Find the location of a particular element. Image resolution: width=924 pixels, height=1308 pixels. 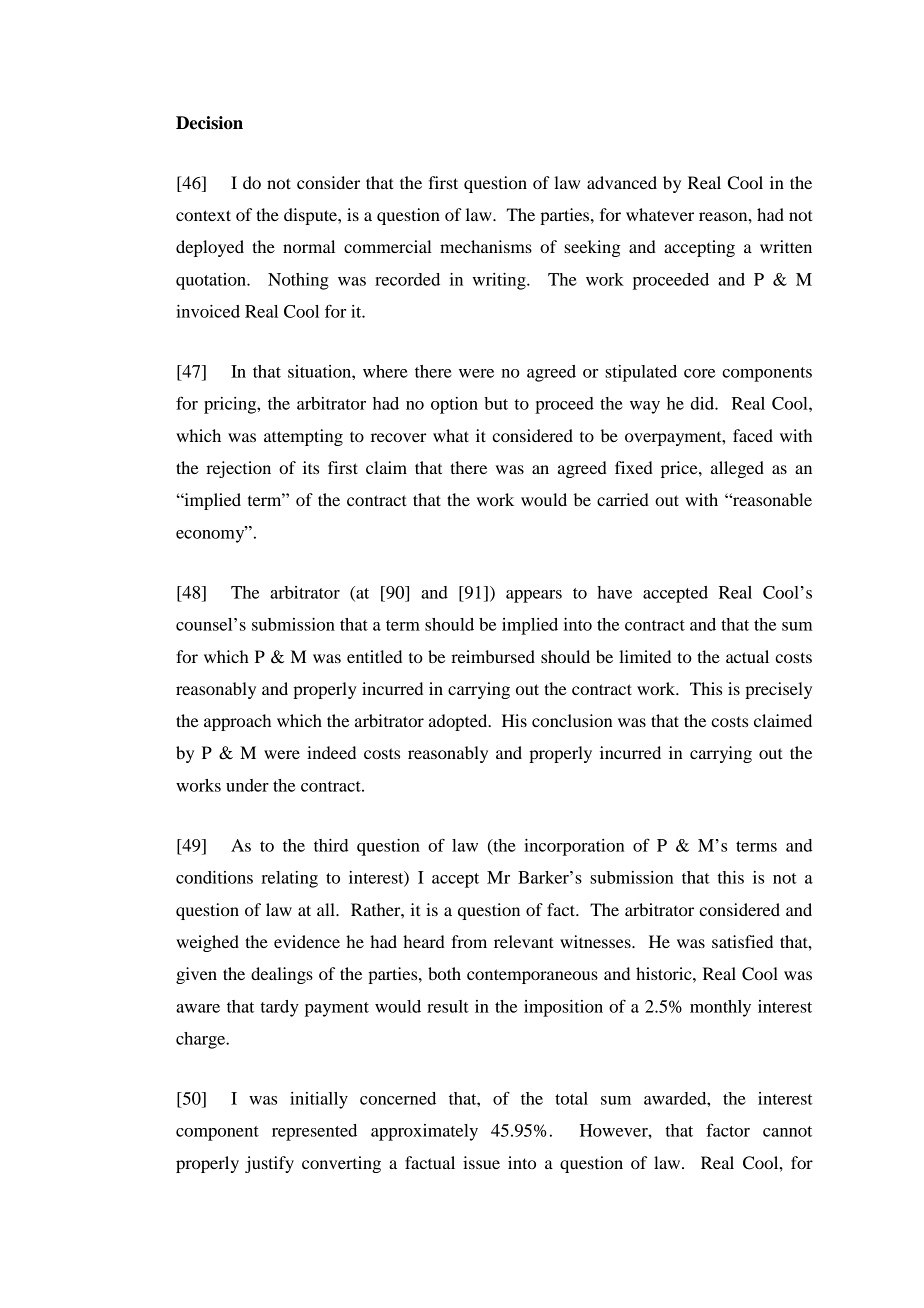

mechanisms is located at coordinates (486, 246).
